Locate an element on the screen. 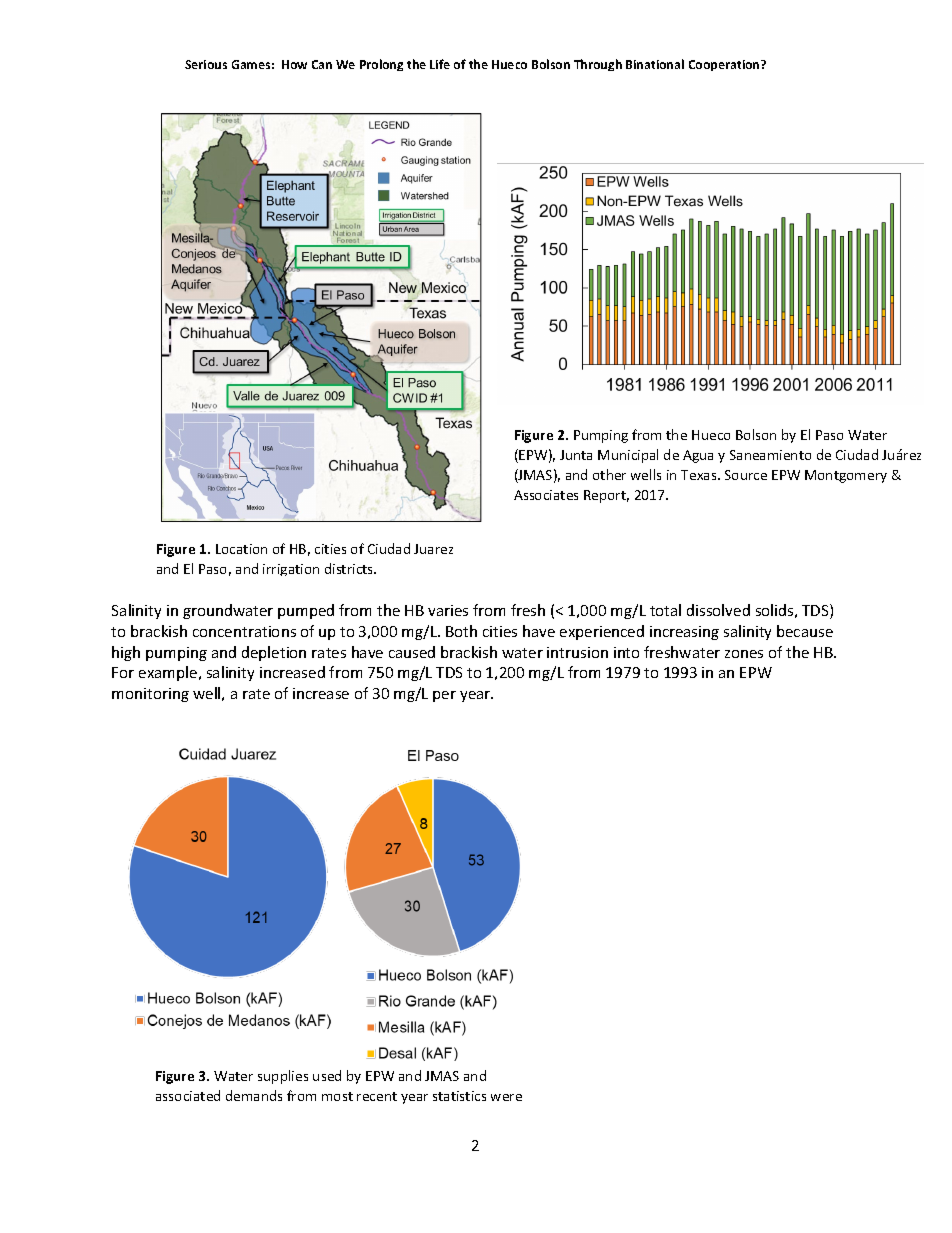  associated is located at coordinates (188, 1095).
